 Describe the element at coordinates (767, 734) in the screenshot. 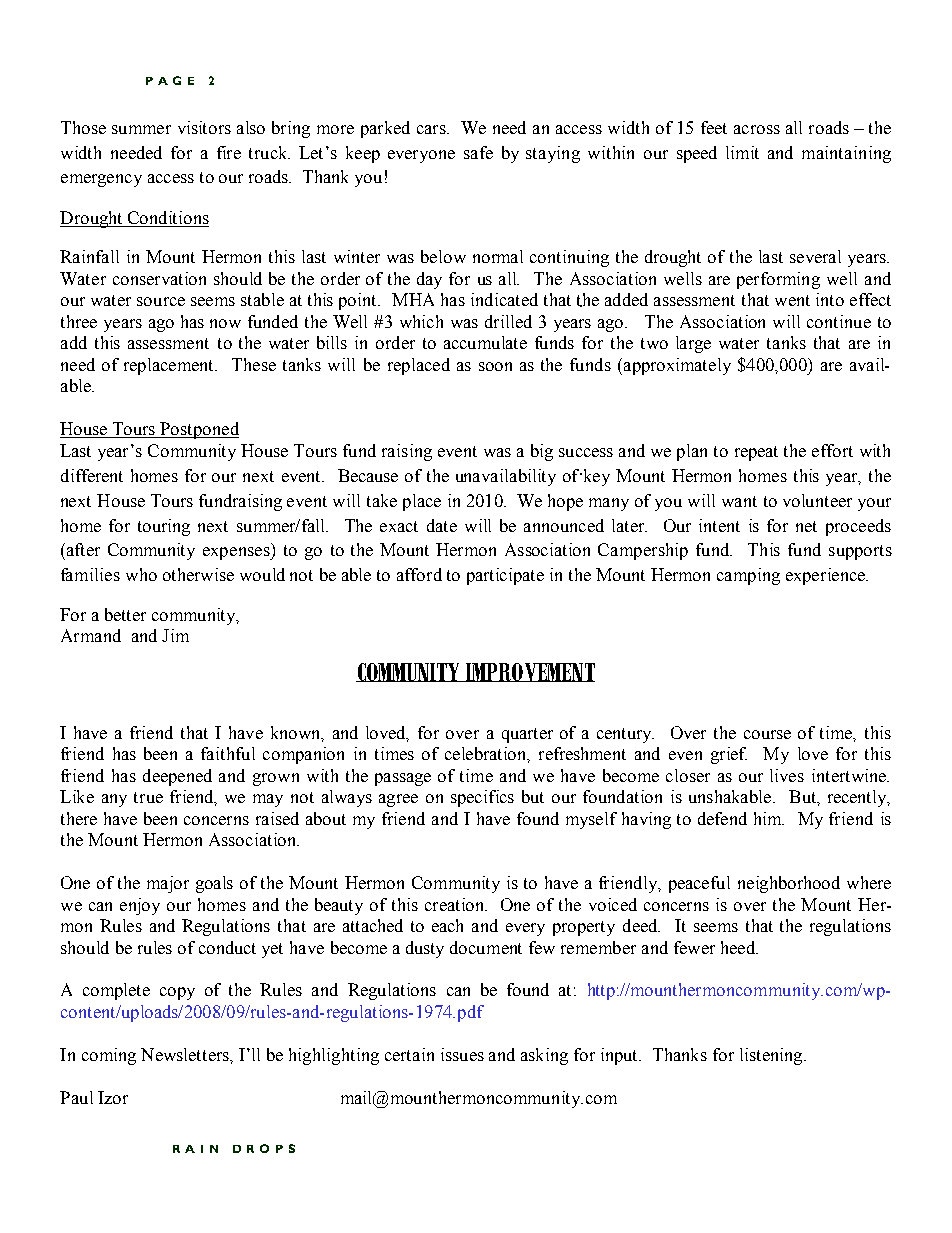

I see `course` at that location.
